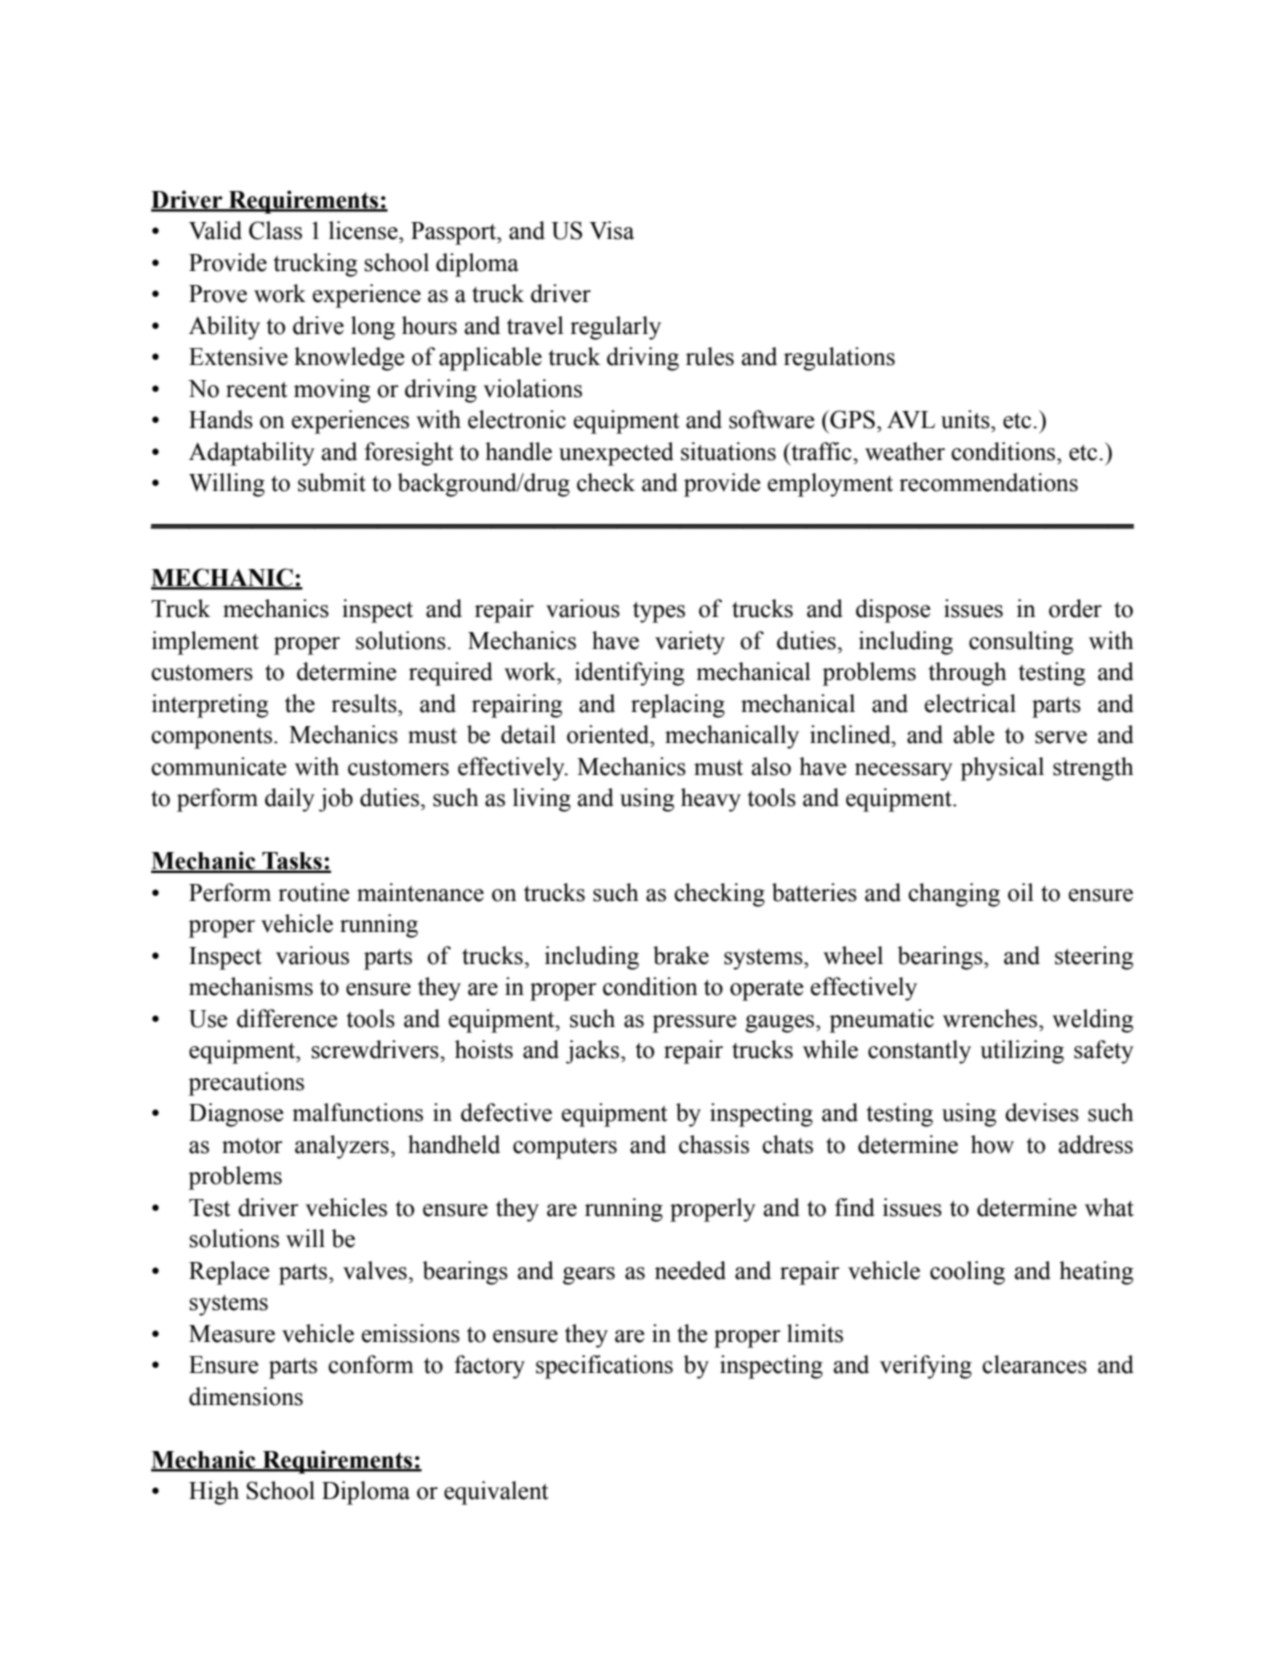  What do you see at coordinates (246, 1396) in the document?
I see `dimensions` at bounding box center [246, 1396].
